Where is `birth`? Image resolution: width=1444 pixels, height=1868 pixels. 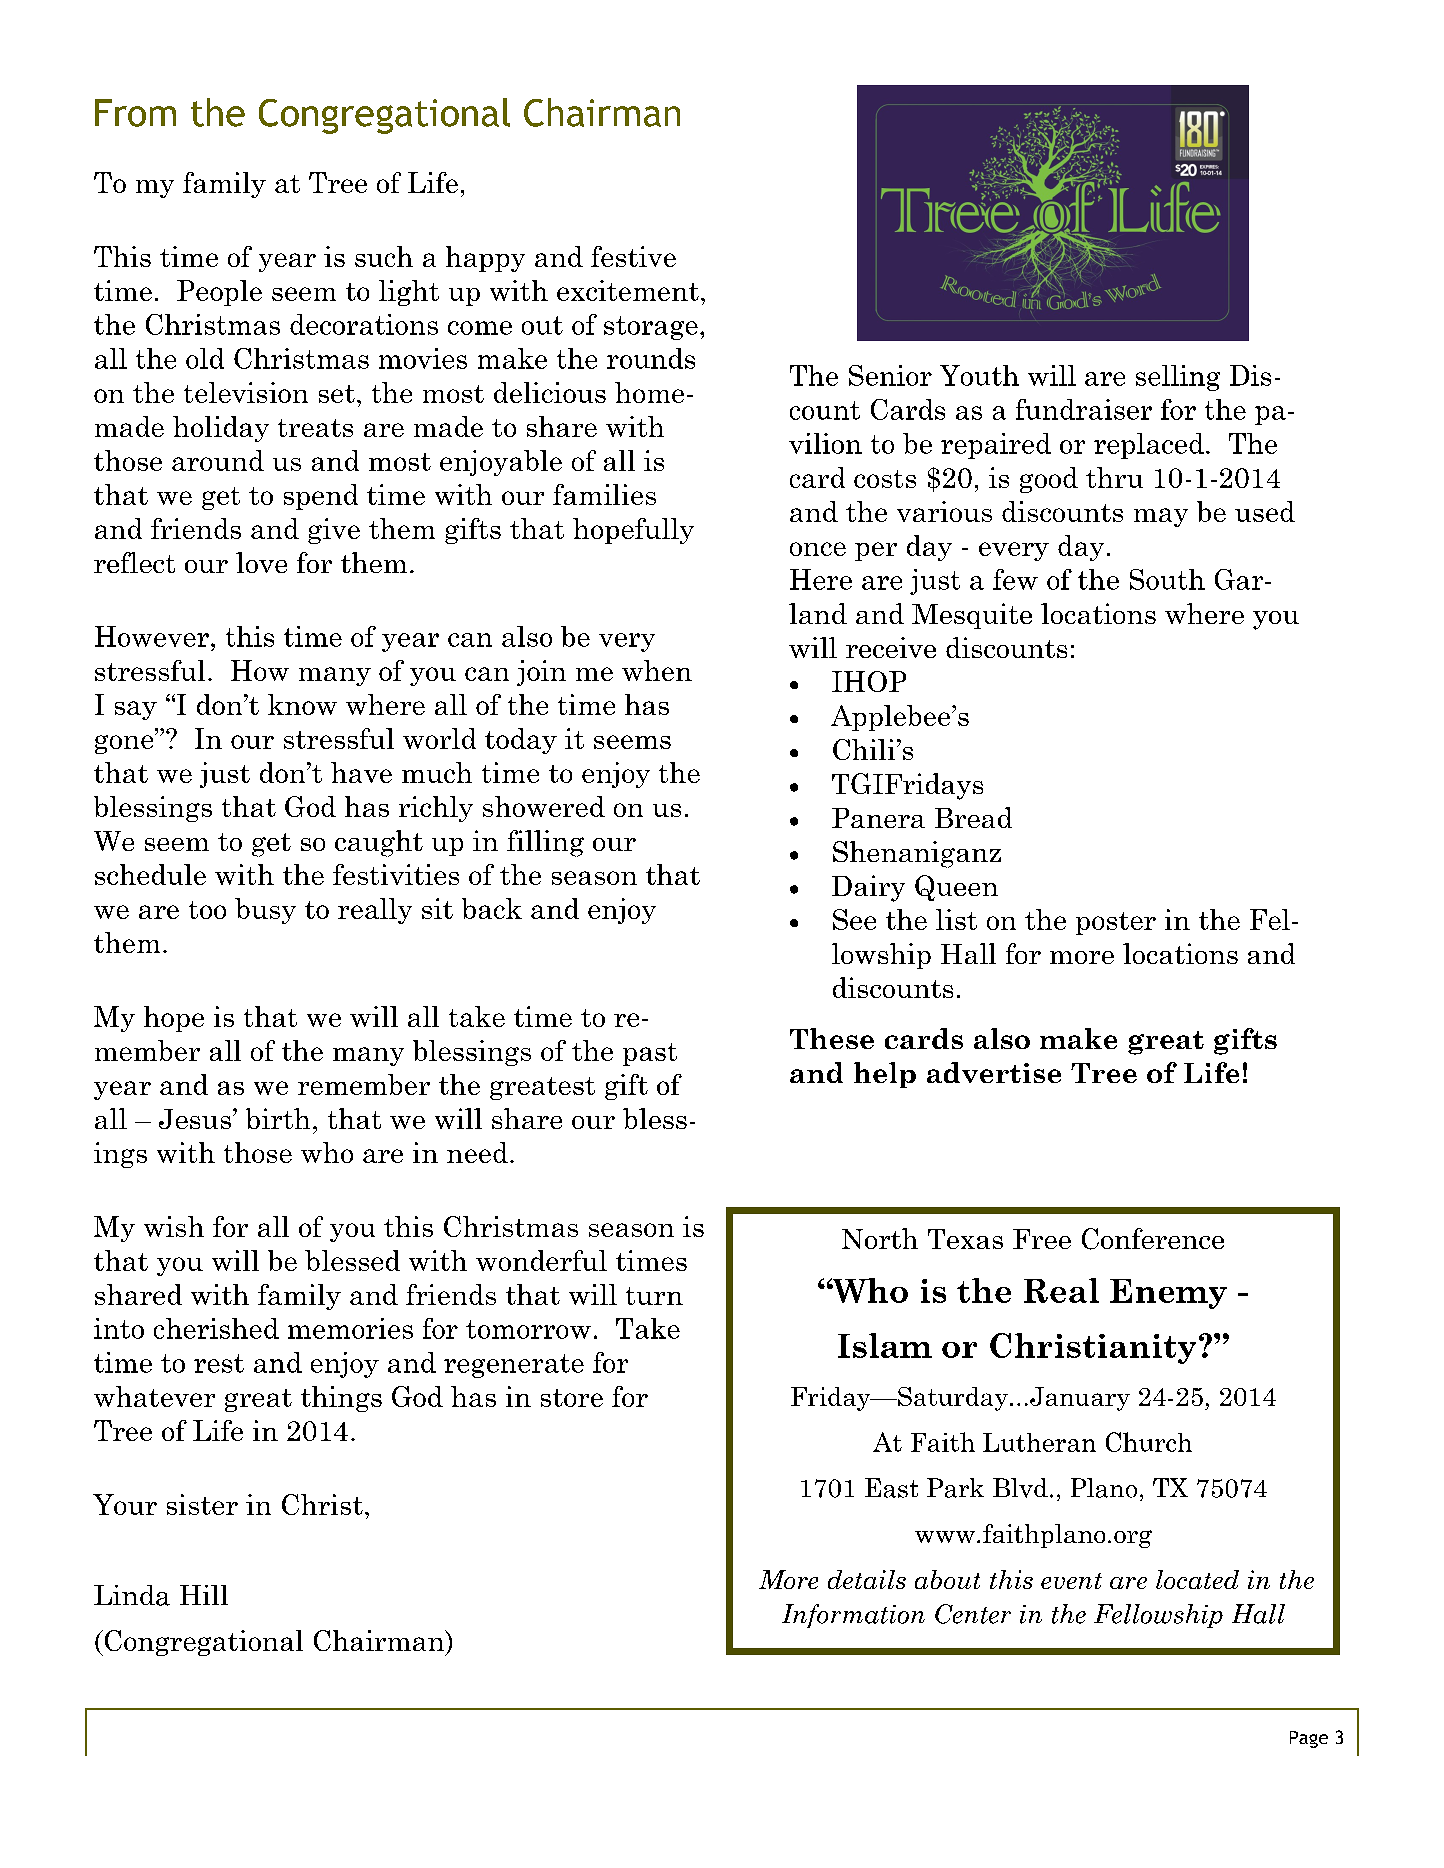
birth is located at coordinates (278, 1118).
